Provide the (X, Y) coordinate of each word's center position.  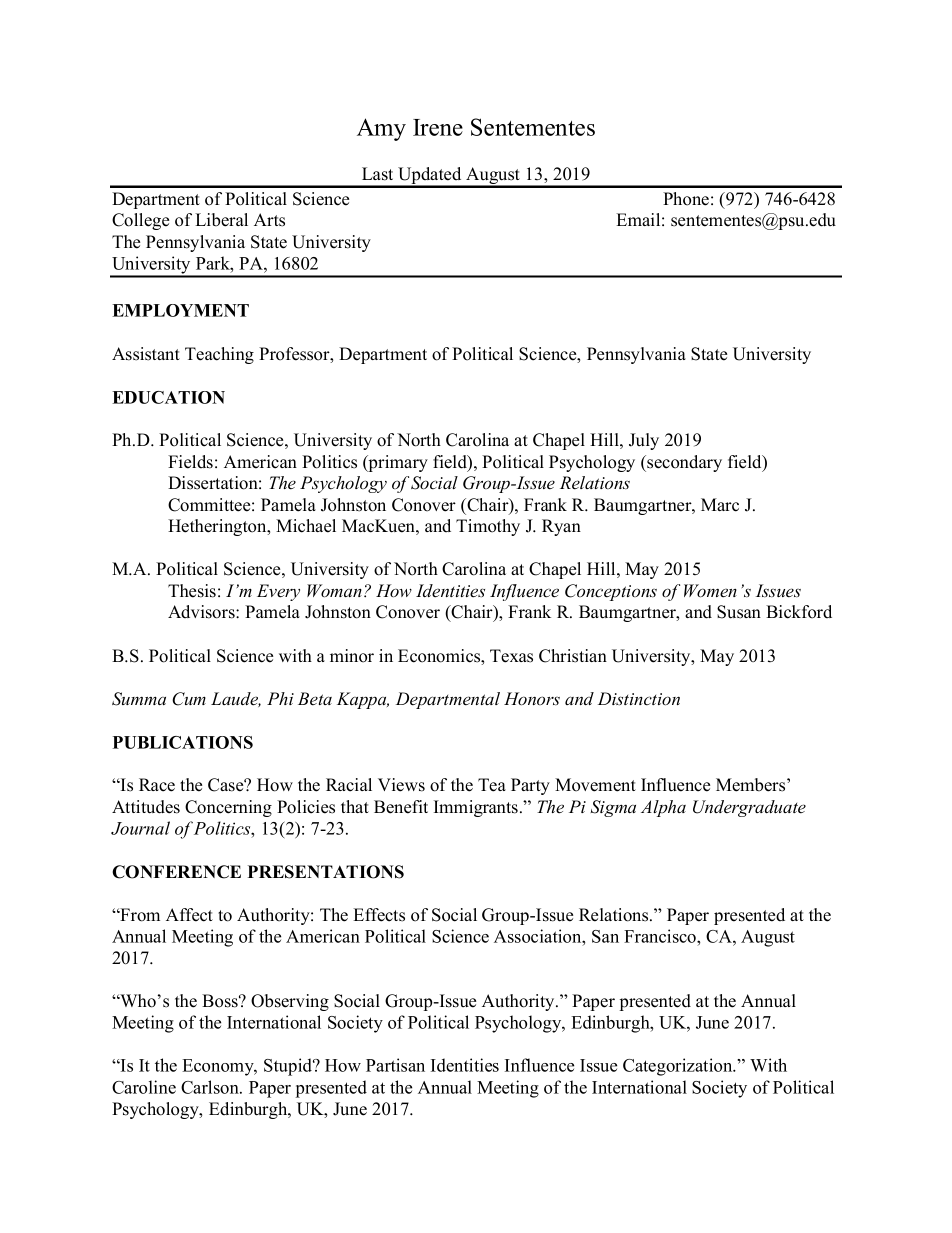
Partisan (395, 1065)
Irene (438, 127)
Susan (739, 612)
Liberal (221, 220)
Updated (430, 177)
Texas (511, 656)
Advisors (202, 612)
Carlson (211, 1087)
